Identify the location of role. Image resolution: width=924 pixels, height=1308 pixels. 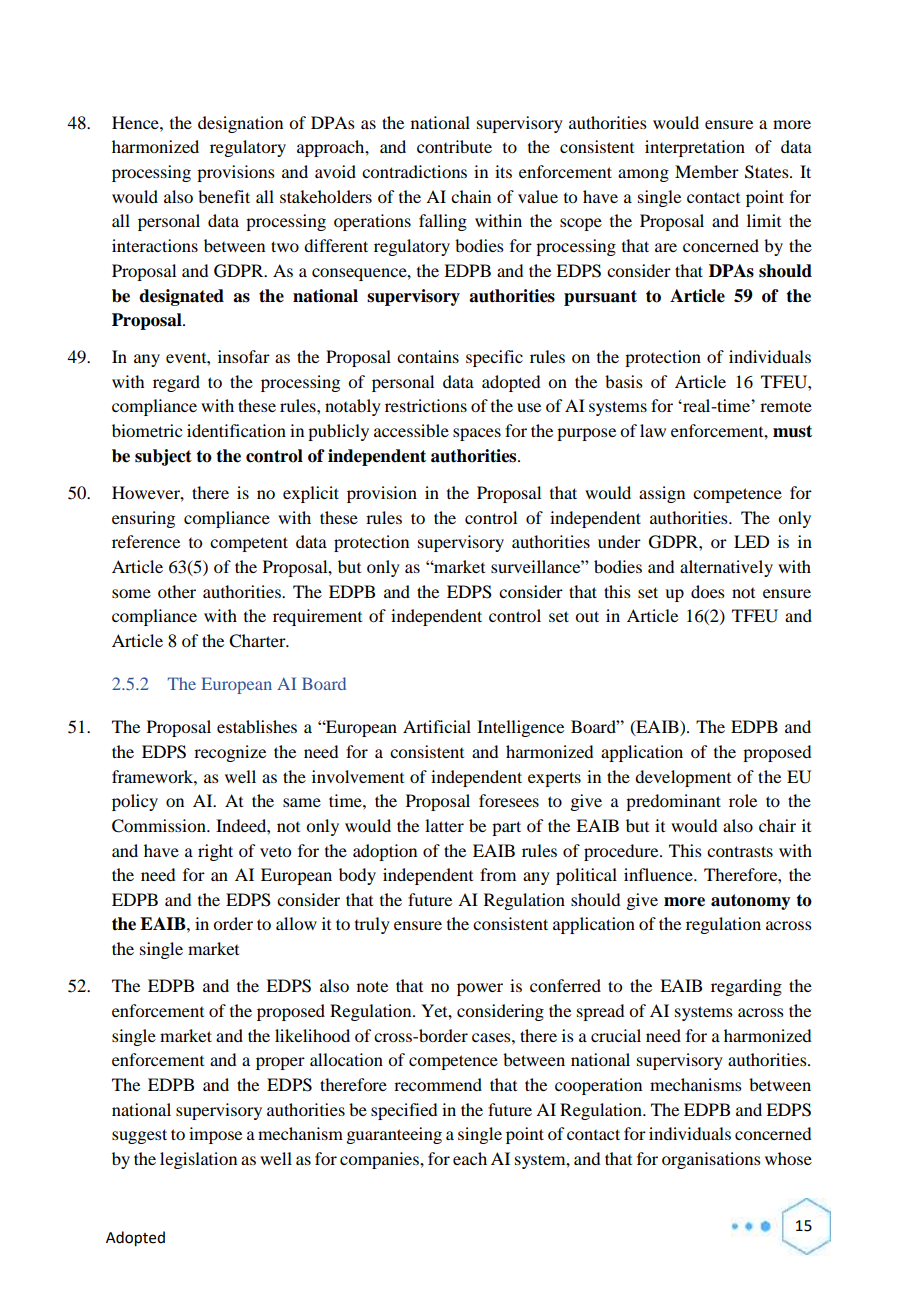
(743, 800).
